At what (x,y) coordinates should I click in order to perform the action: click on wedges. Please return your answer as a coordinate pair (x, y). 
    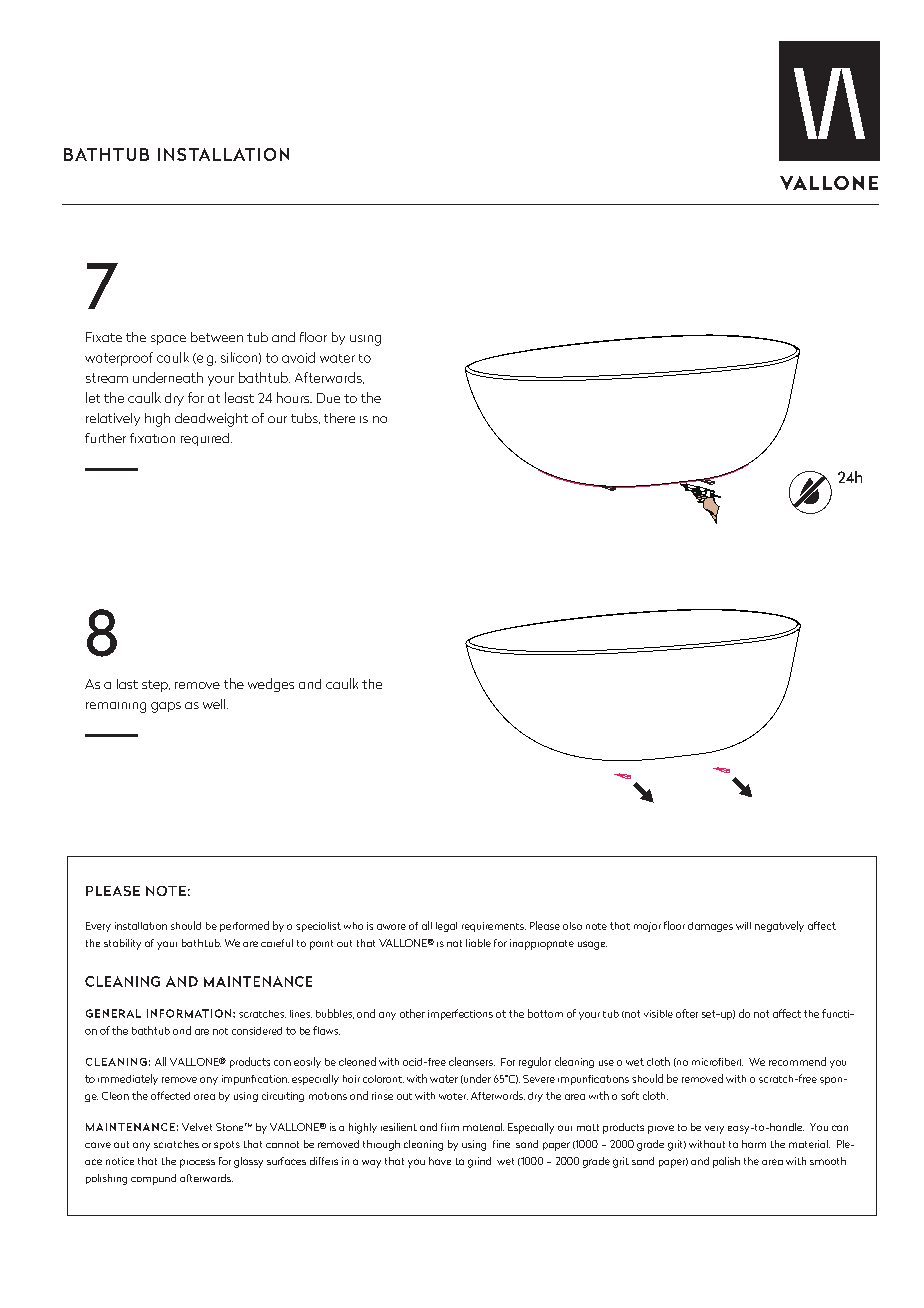
    Looking at the image, I should click on (271, 685).
